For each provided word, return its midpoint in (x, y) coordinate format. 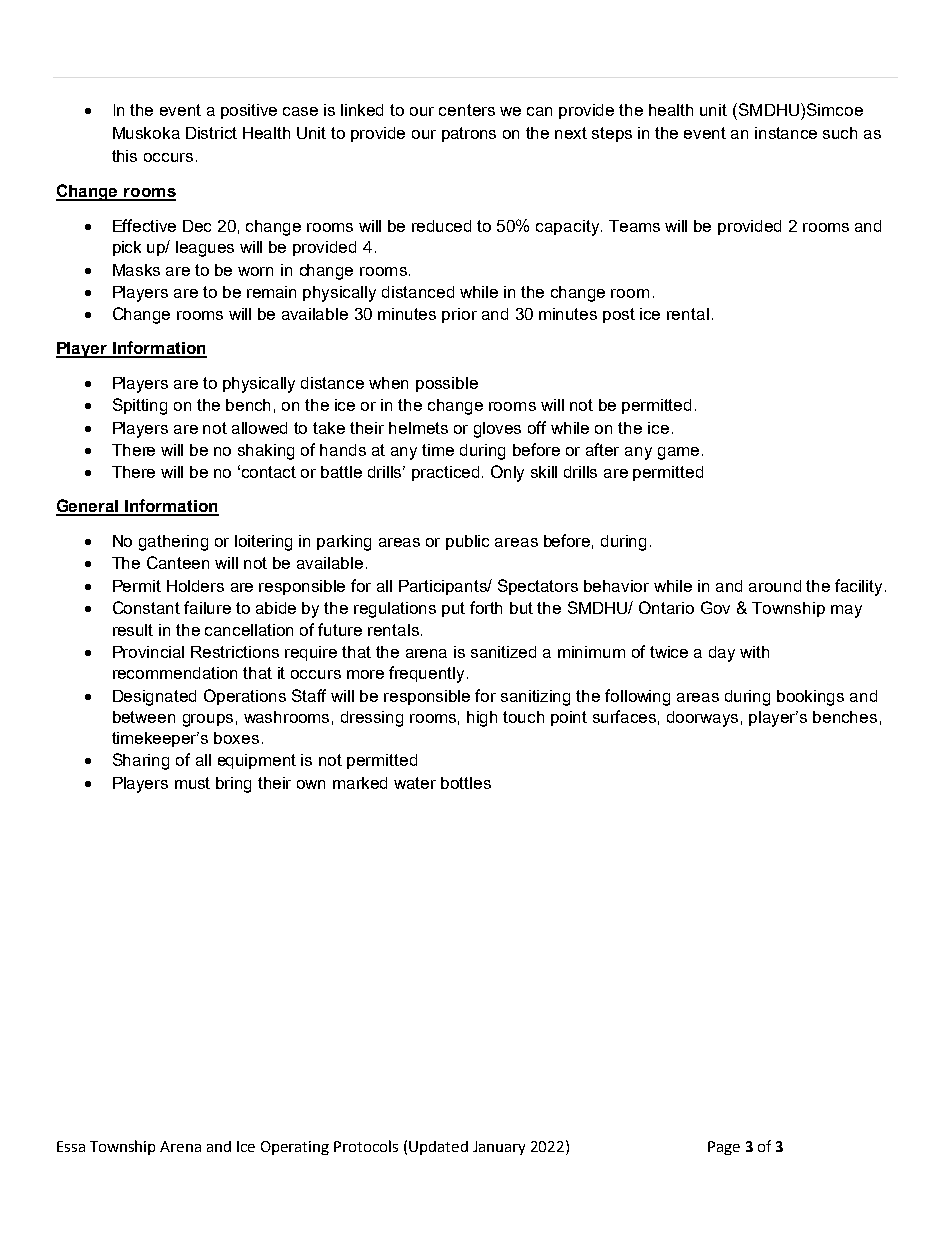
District (211, 133)
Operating (295, 1148)
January (499, 1148)
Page (724, 1148)
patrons (469, 134)
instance (786, 133)
